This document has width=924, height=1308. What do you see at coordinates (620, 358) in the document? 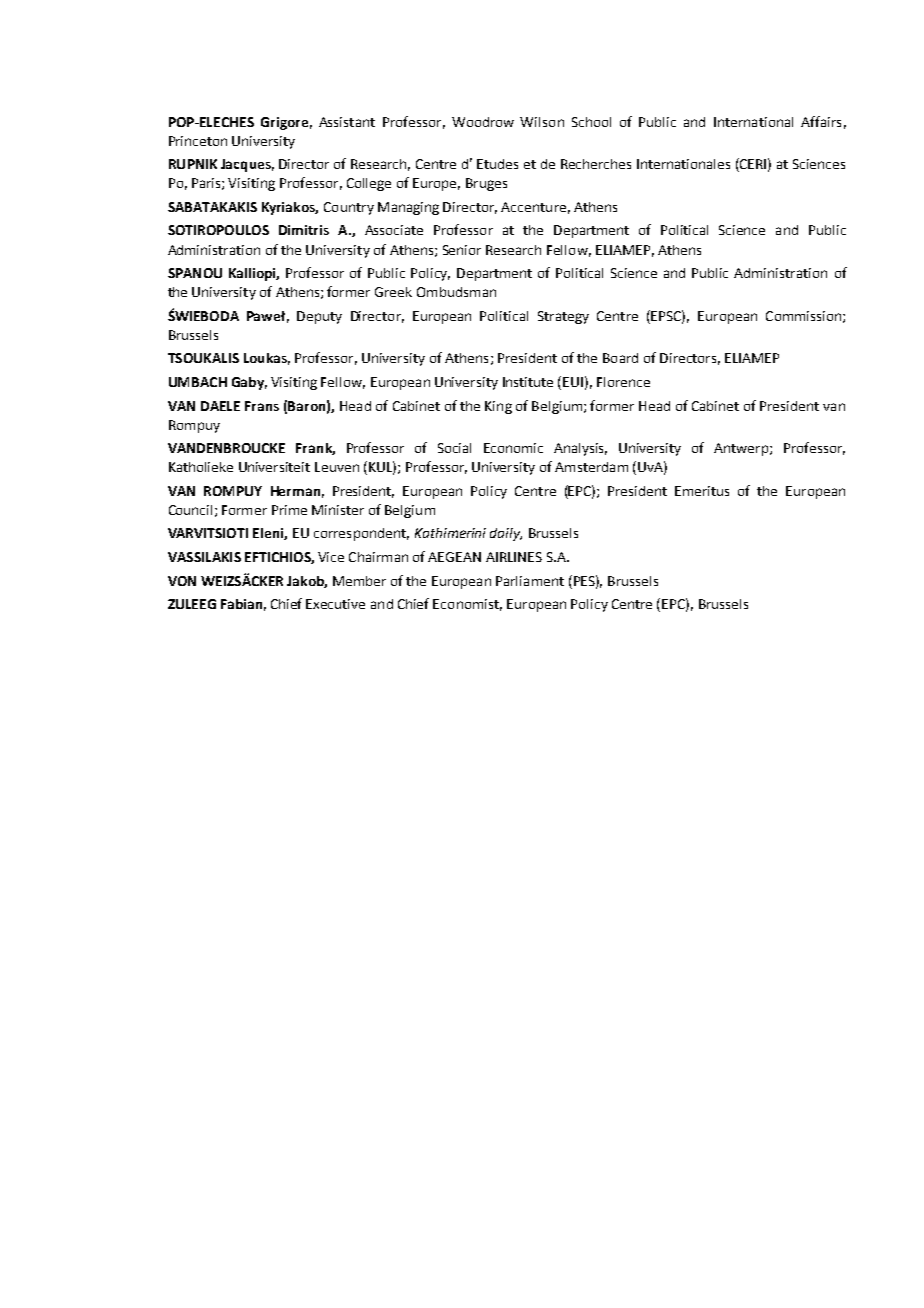
I see `Board` at bounding box center [620, 358].
